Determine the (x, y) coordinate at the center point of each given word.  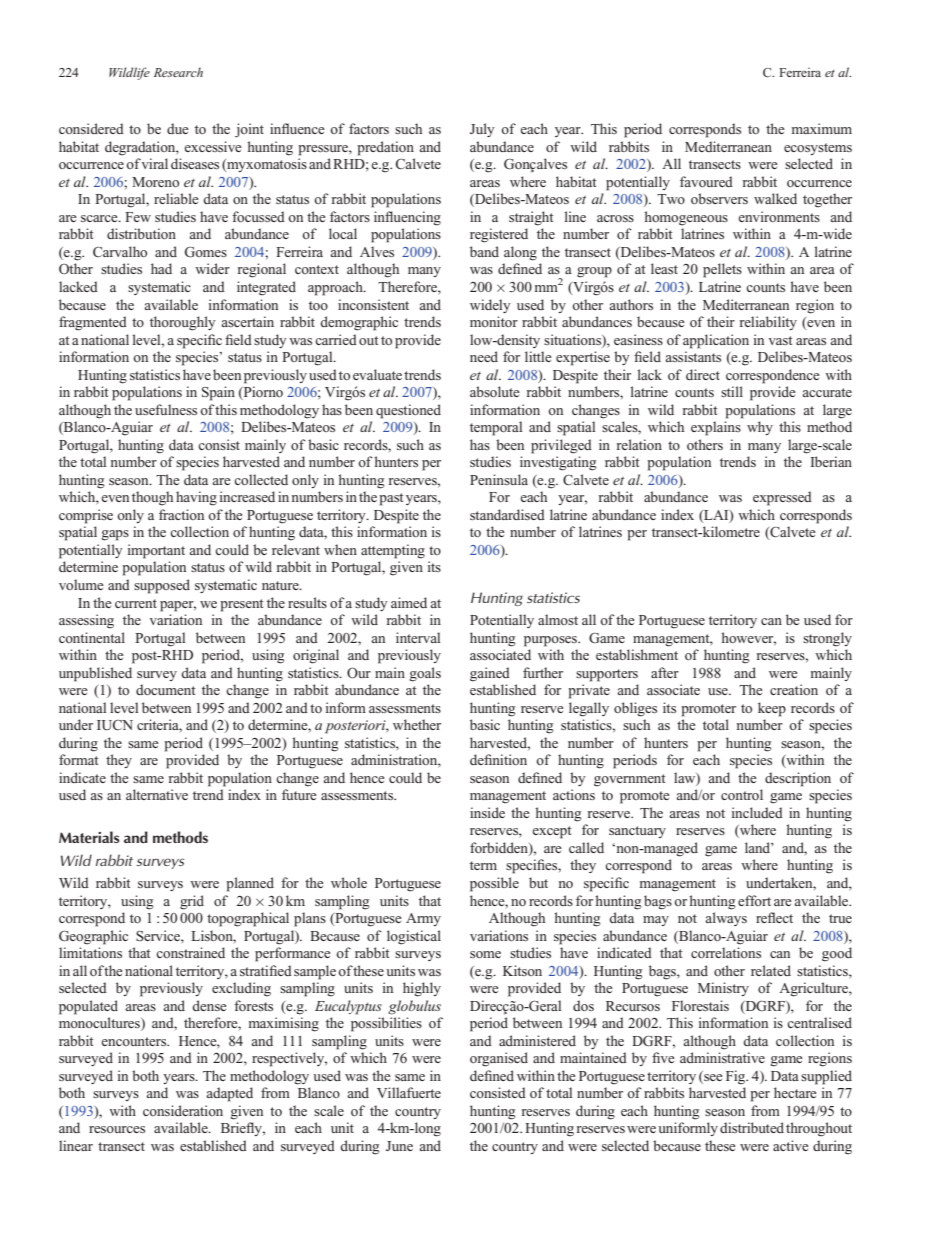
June (399, 1146)
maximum (822, 128)
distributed (752, 1127)
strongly (827, 639)
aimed (409, 602)
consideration (183, 1110)
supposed (162, 586)
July (482, 130)
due (178, 128)
